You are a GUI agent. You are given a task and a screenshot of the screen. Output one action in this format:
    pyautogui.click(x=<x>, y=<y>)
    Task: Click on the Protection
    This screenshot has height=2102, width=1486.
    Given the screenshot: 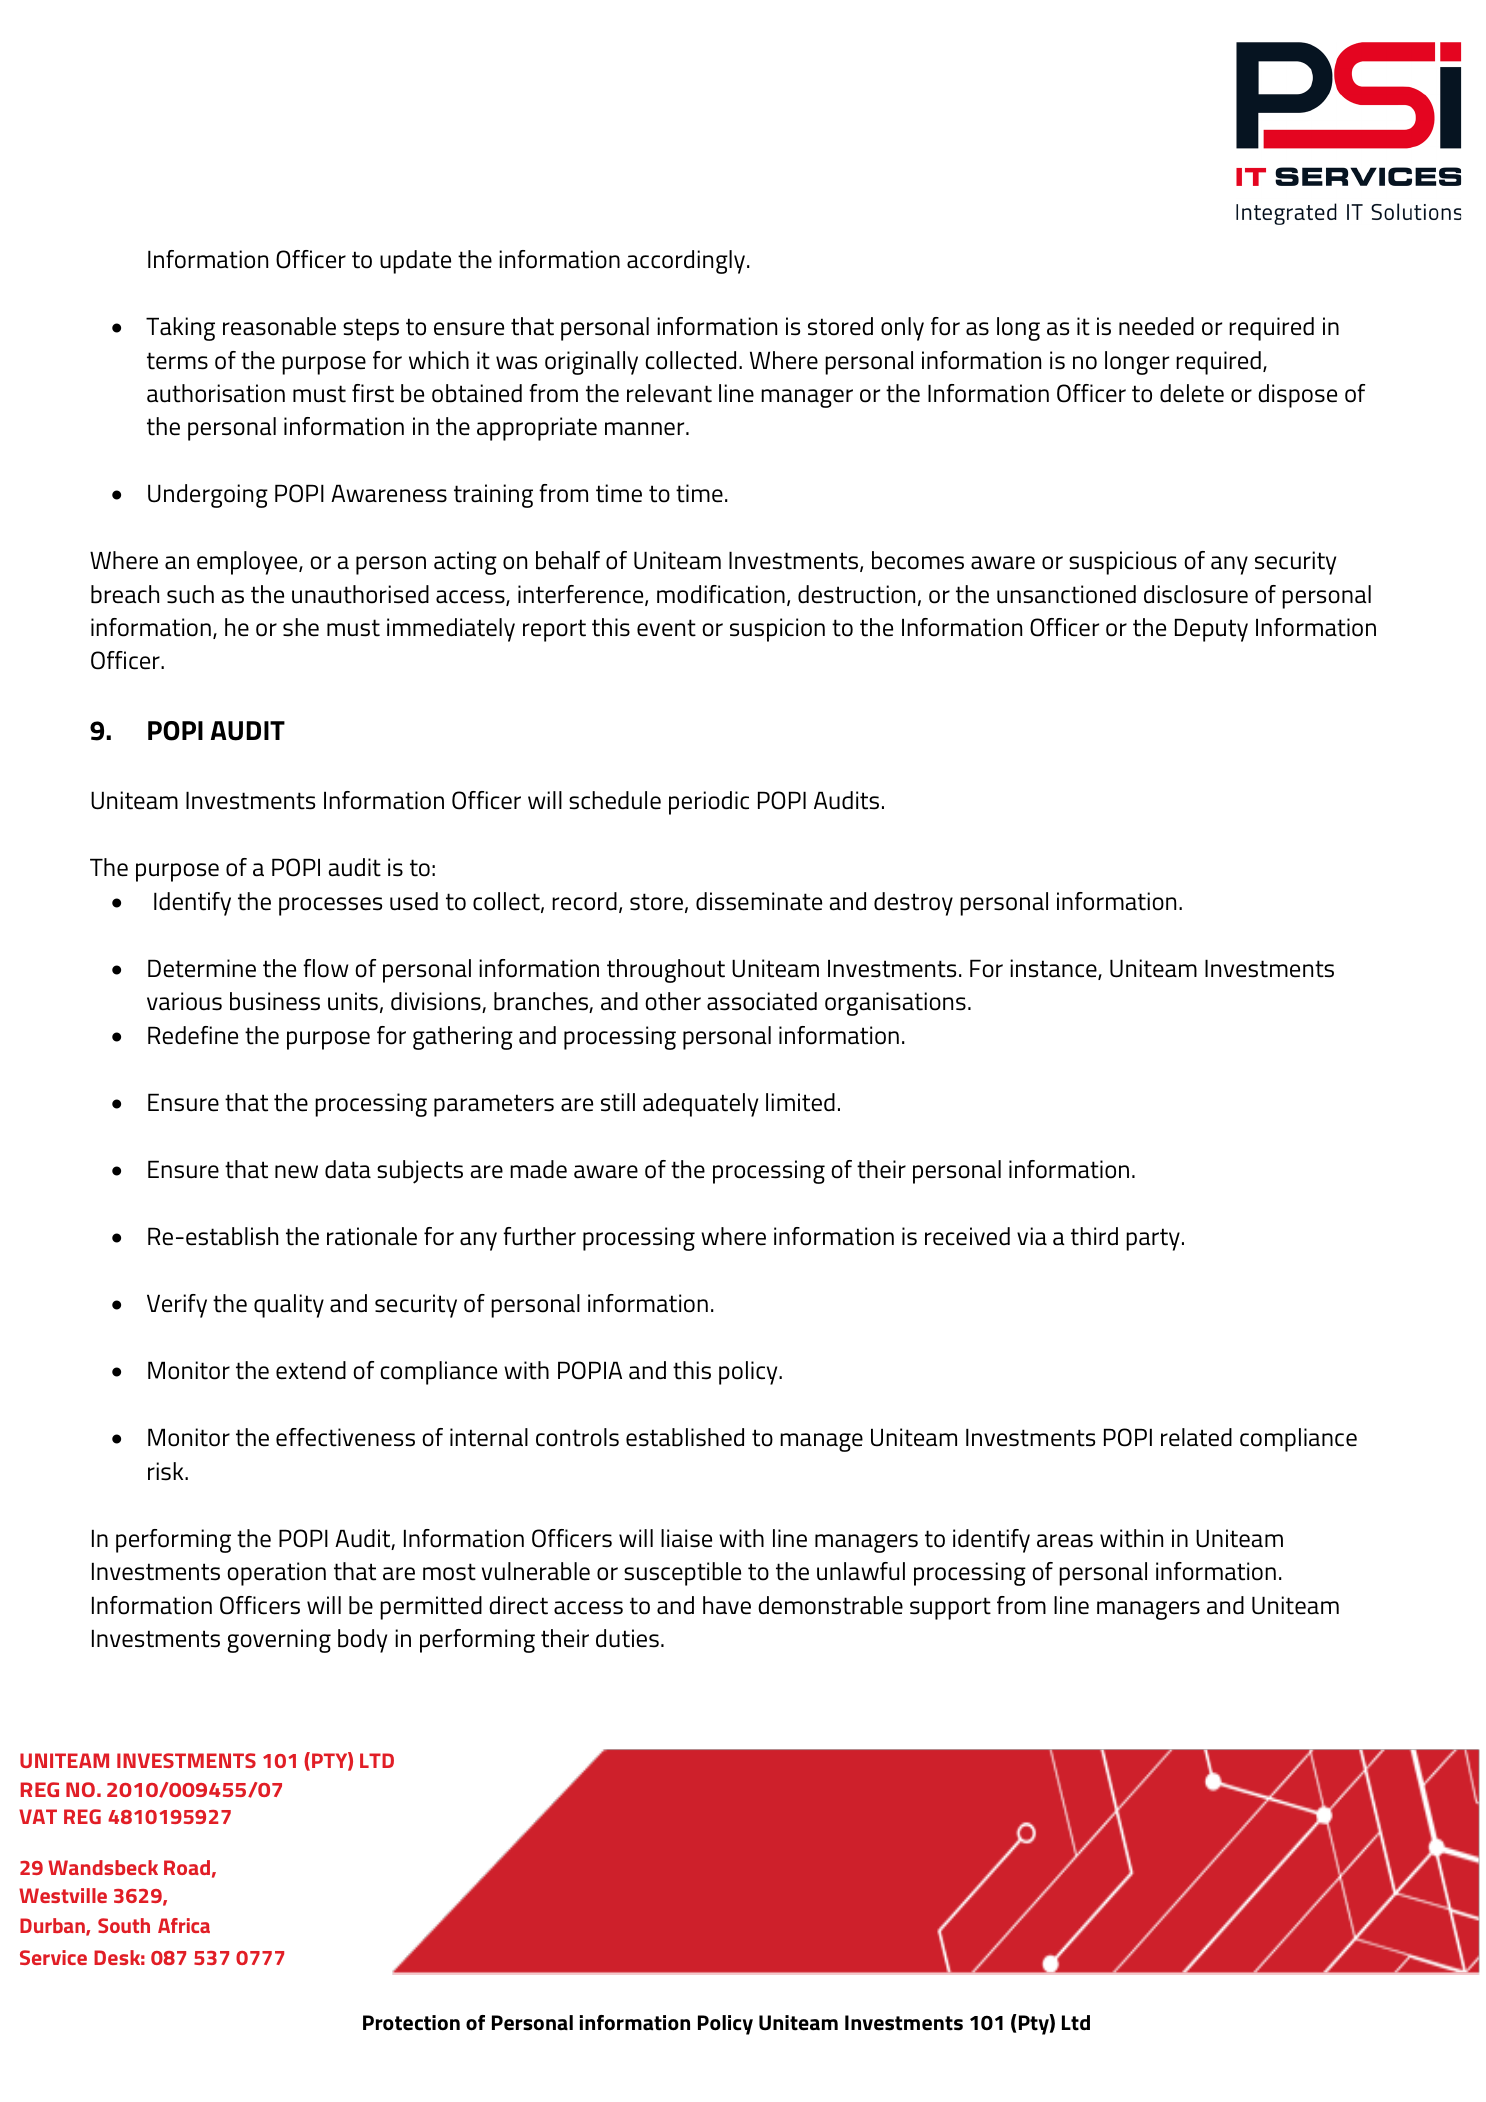 What is the action you would take?
    pyautogui.click(x=411, y=2023)
